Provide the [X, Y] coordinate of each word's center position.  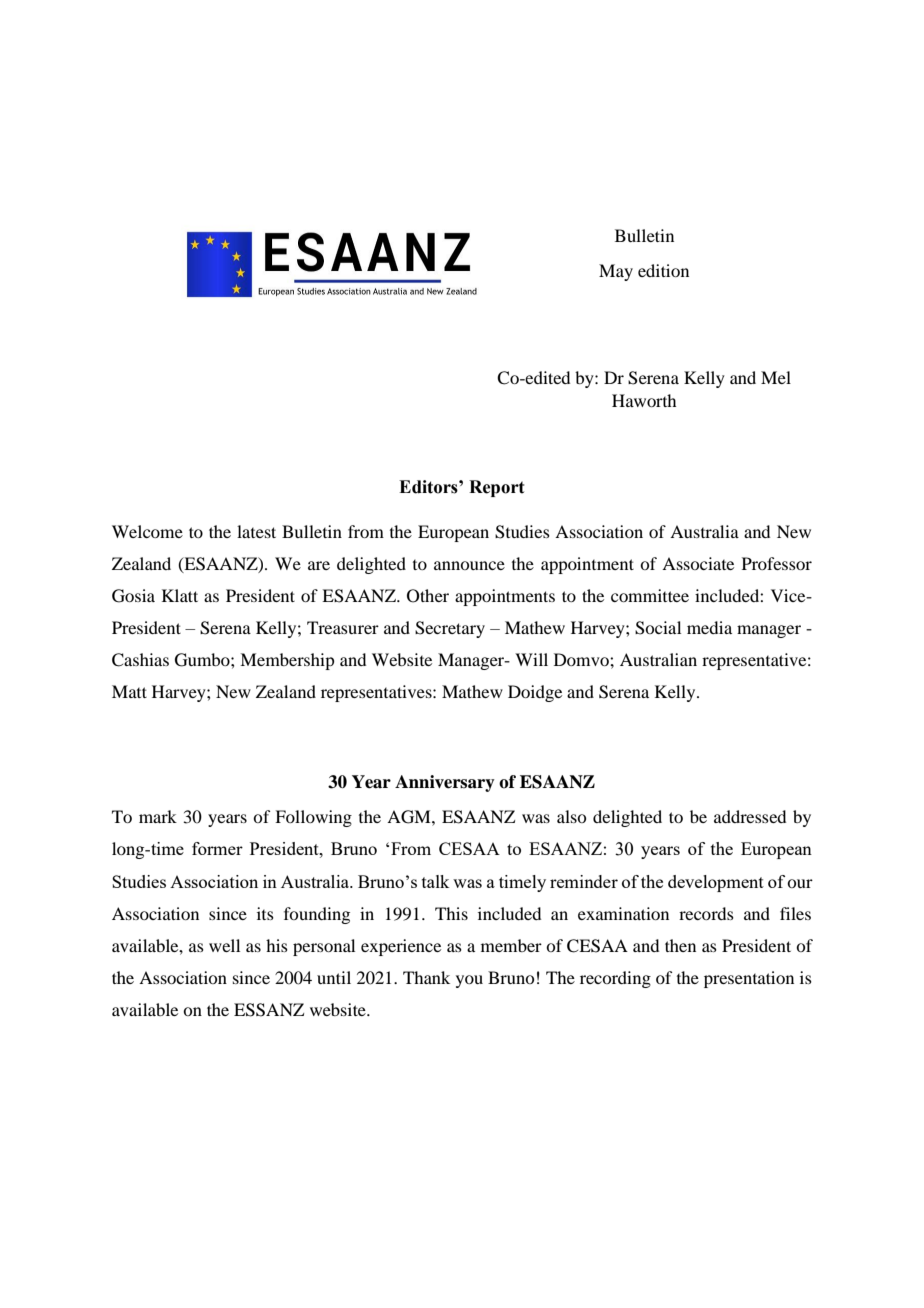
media [709, 627]
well [224, 945]
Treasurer [343, 627]
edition [663, 270]
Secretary [450, 629]
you [469, 981]
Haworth [644, 400]
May [616, 272]
